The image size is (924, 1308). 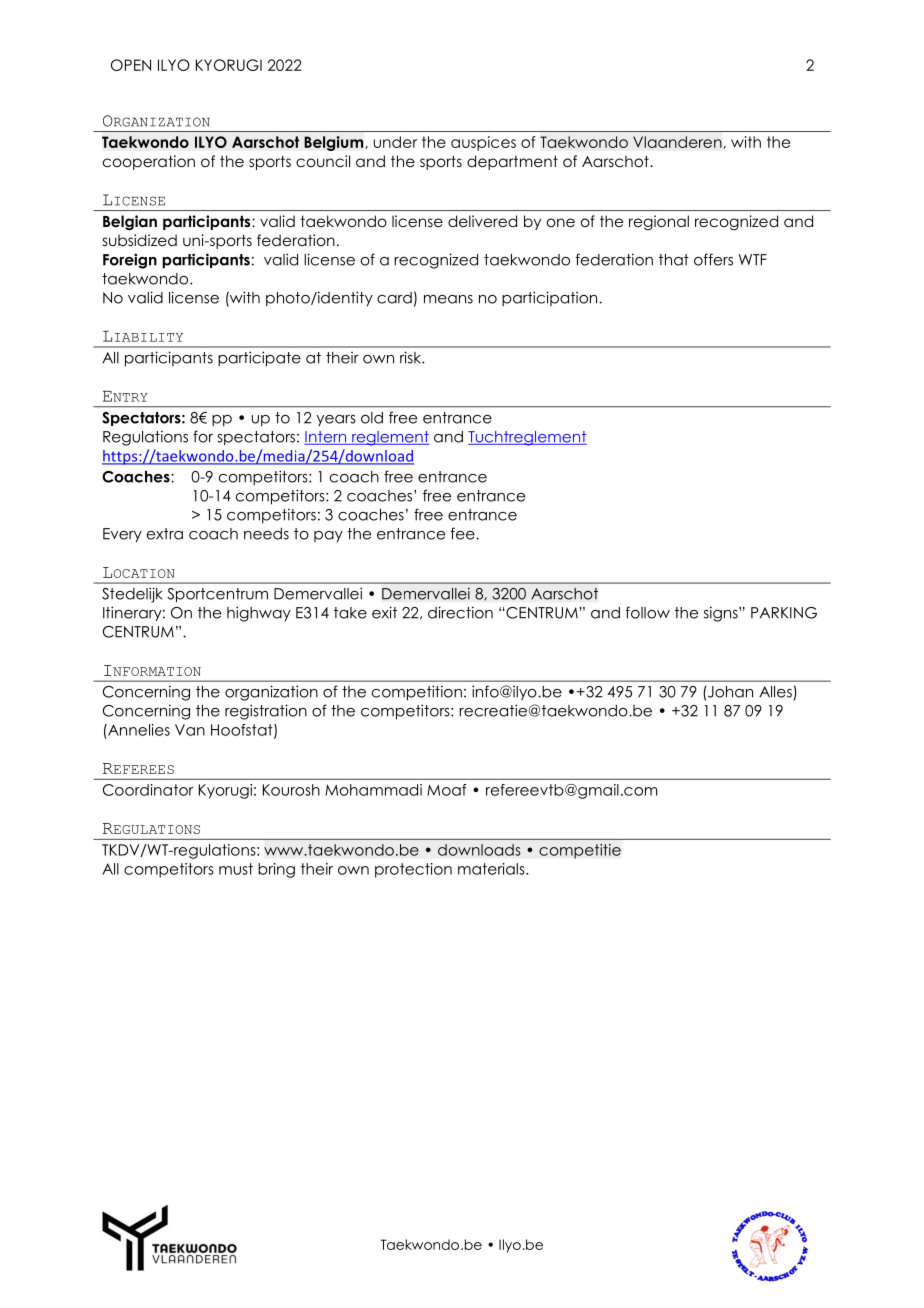 I want to click on materials, so click(x=492, y=869).
